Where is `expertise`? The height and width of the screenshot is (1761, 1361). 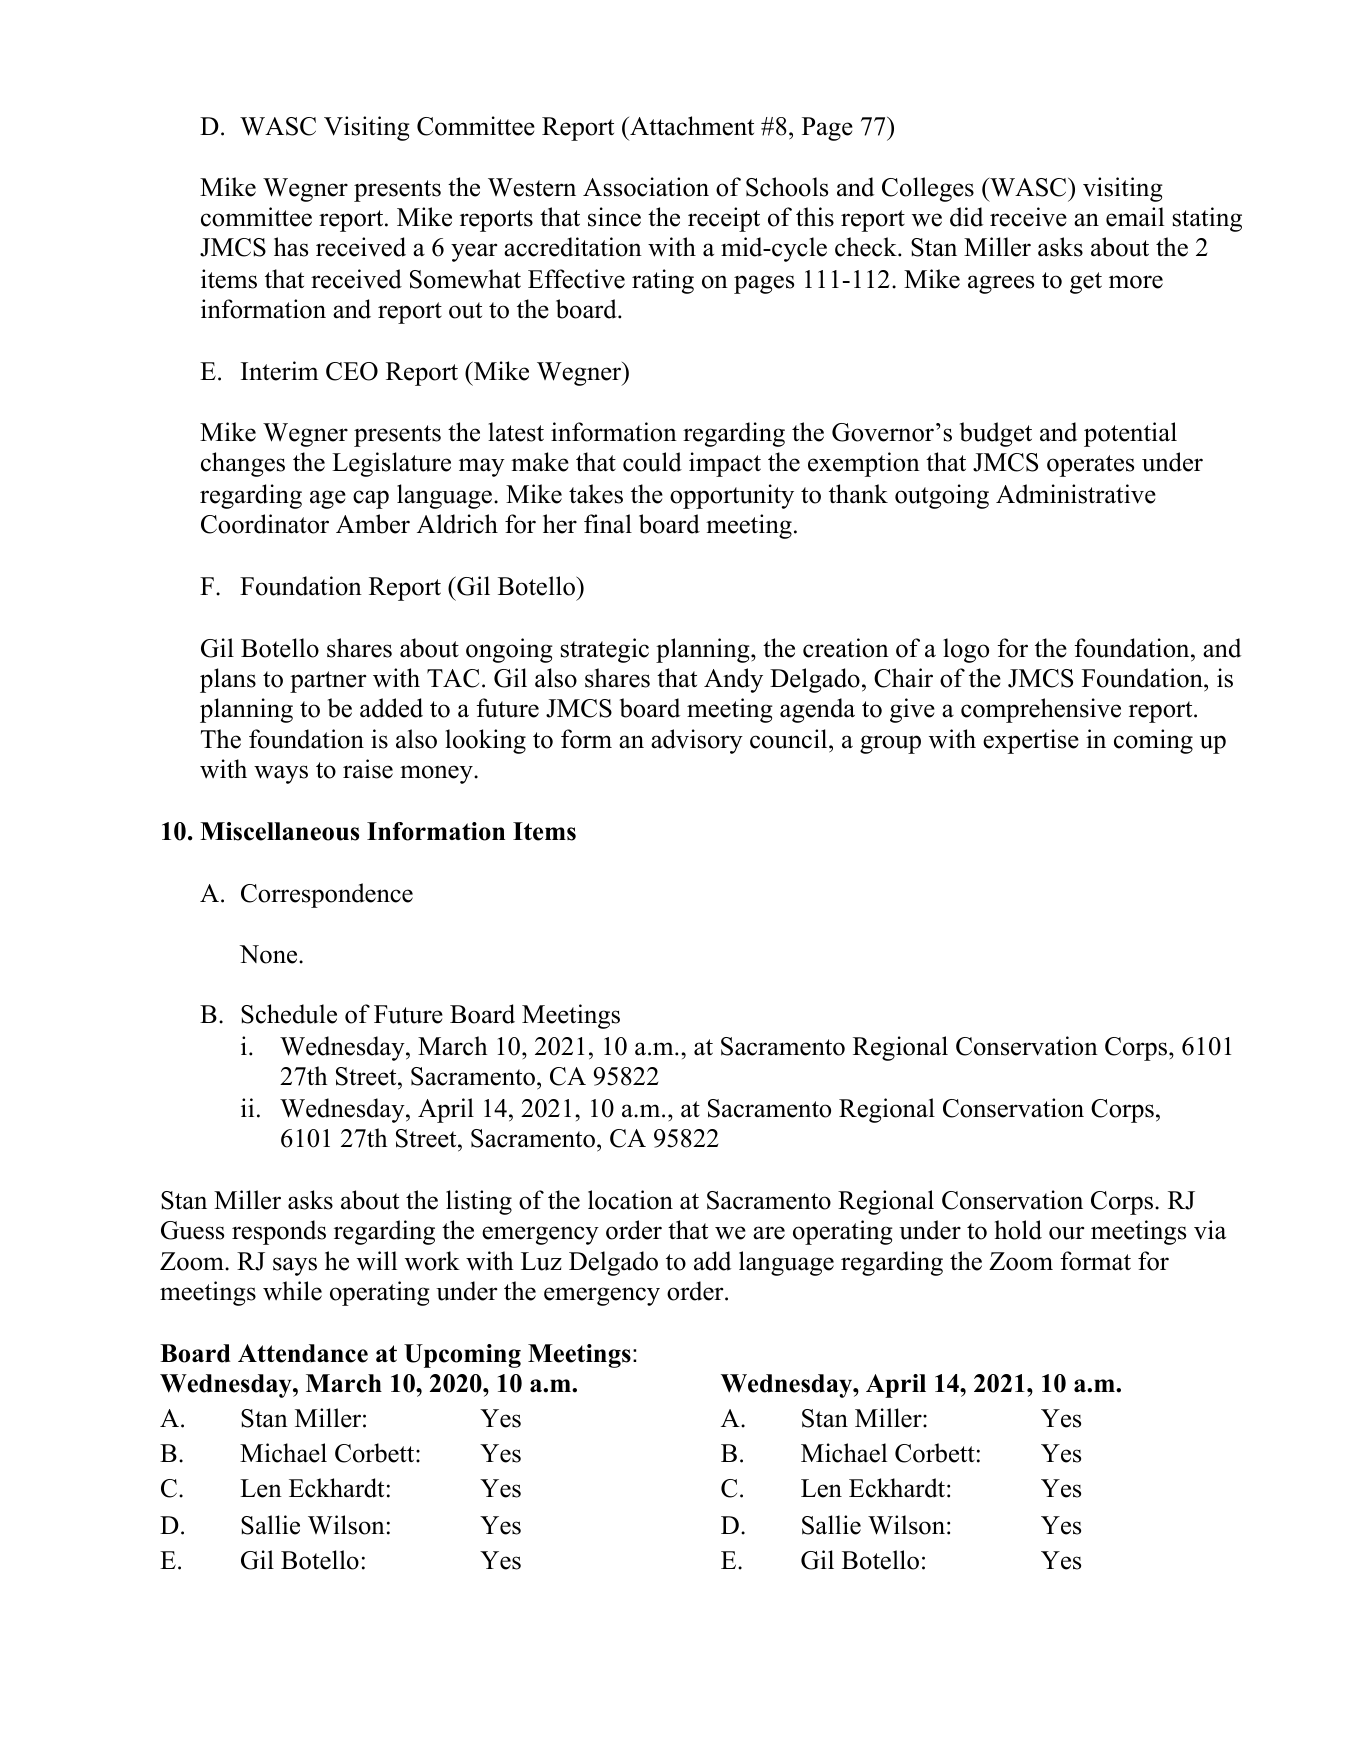 expertise is located at coordinates (1031, 741).
